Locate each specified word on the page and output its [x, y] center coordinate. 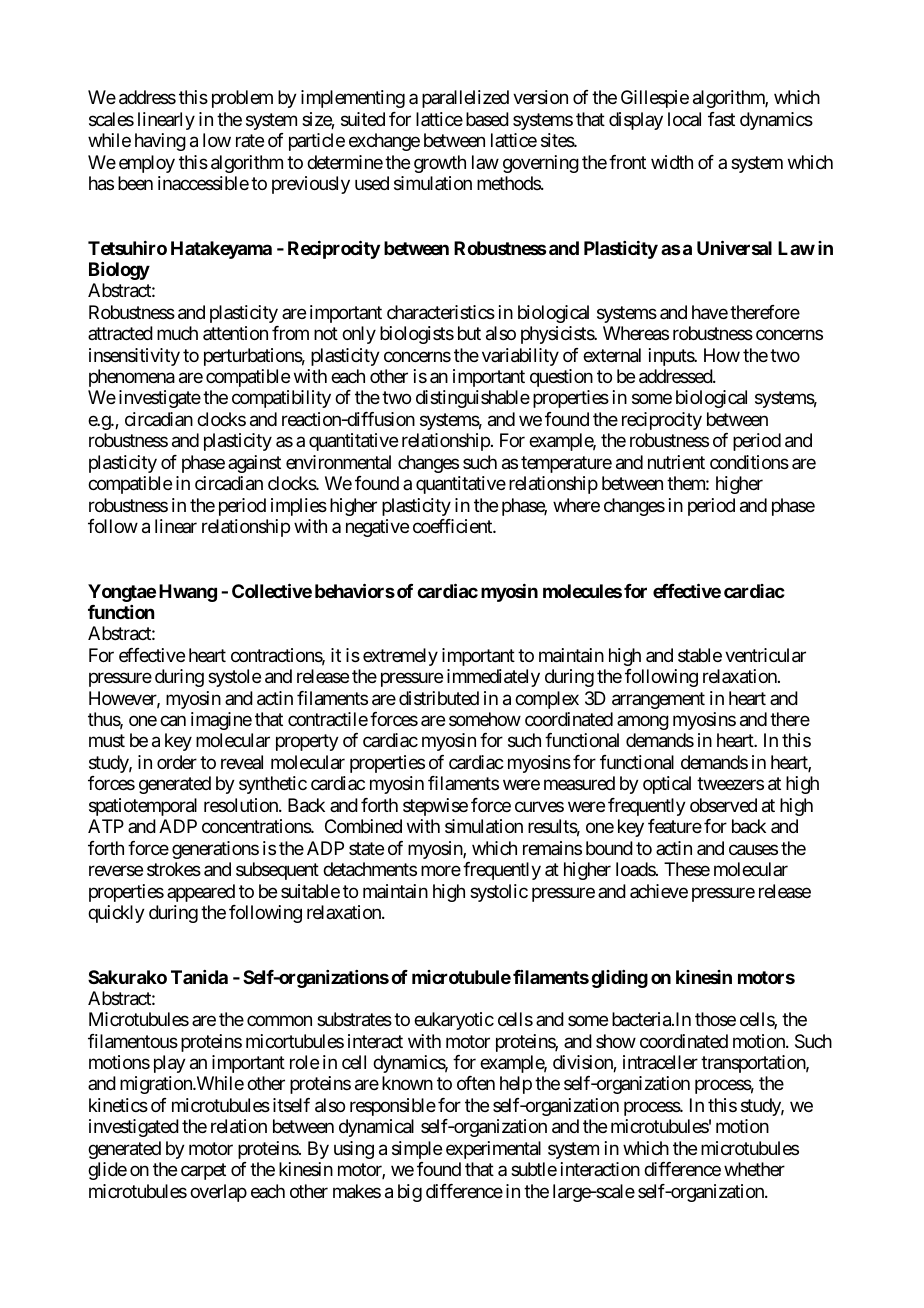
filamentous [133, 1041]
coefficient [453, 526]
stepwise [435, 807]
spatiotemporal [143, 807]
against [254, 464]
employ [147, 164]
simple [417, 1150]
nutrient [676, 462]
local [684, 119]
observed [723, 805]
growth [440, 164]
